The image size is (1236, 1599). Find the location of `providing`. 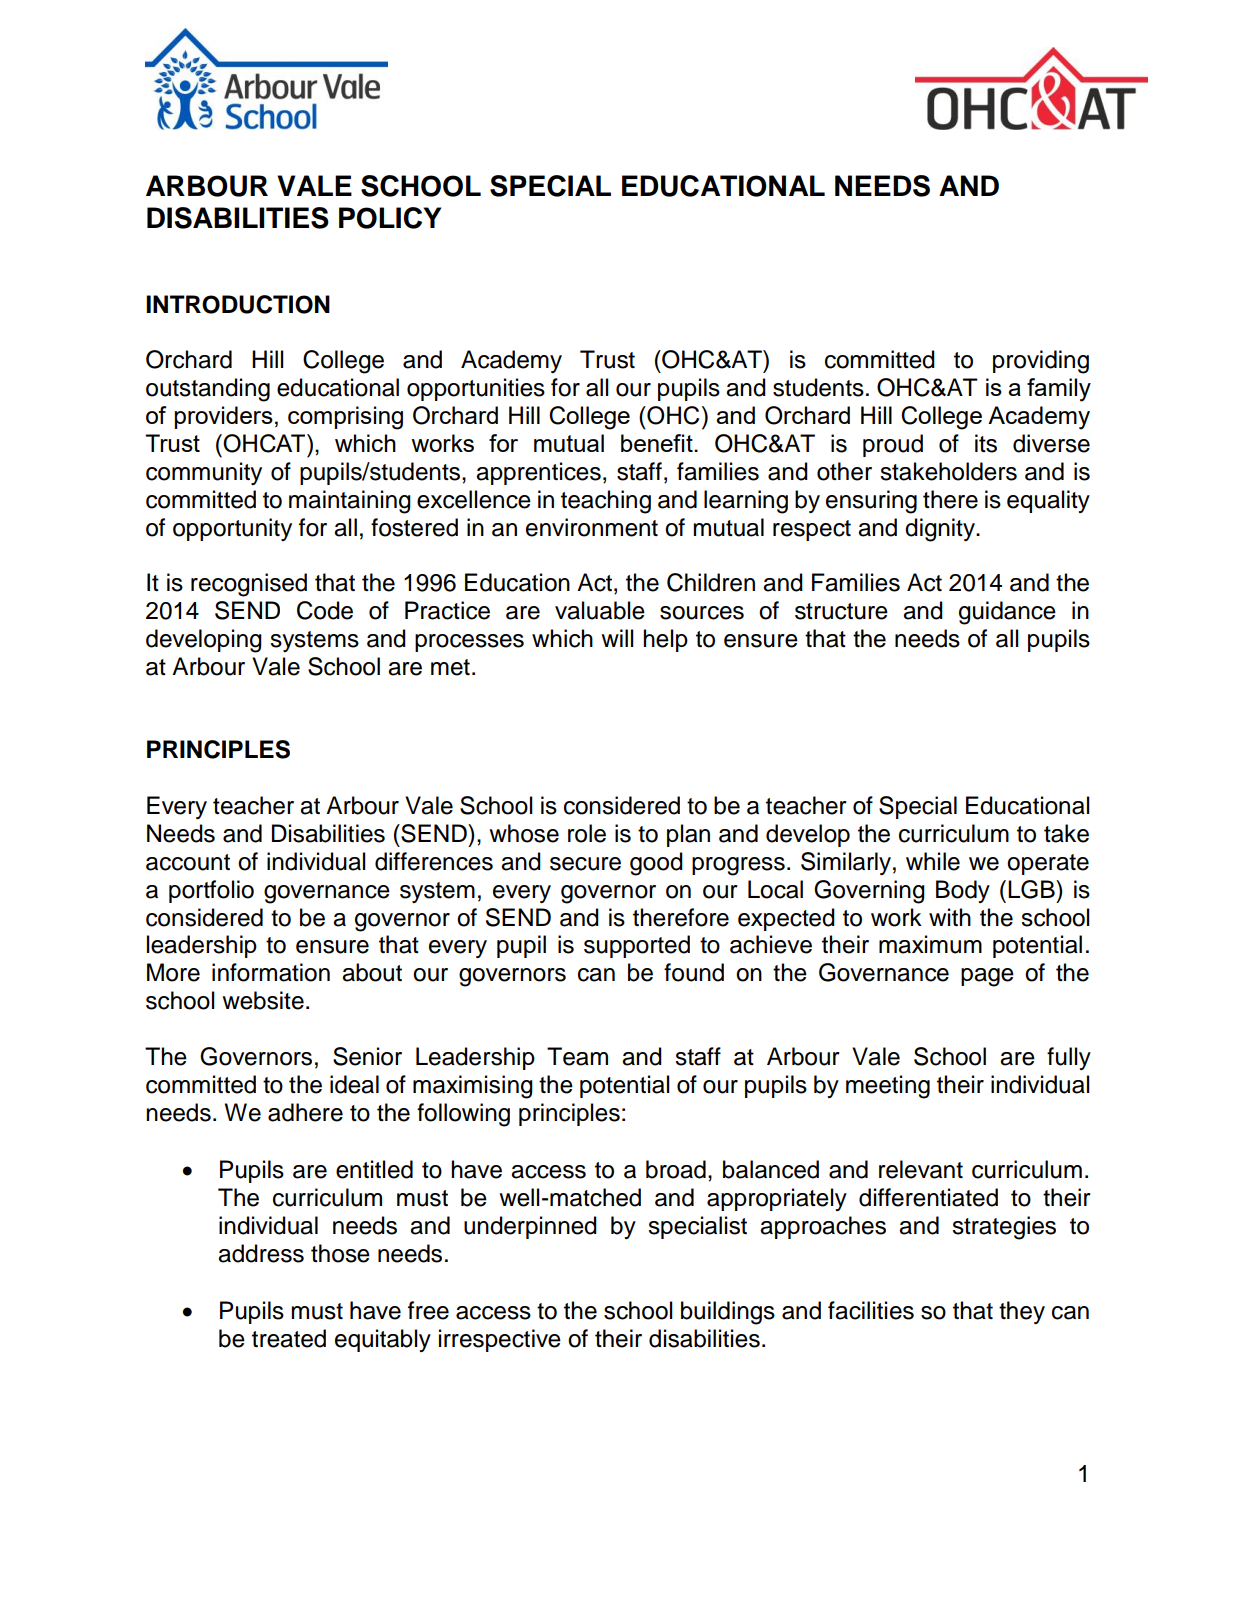

providing is located at coordinates (1041, 362).
